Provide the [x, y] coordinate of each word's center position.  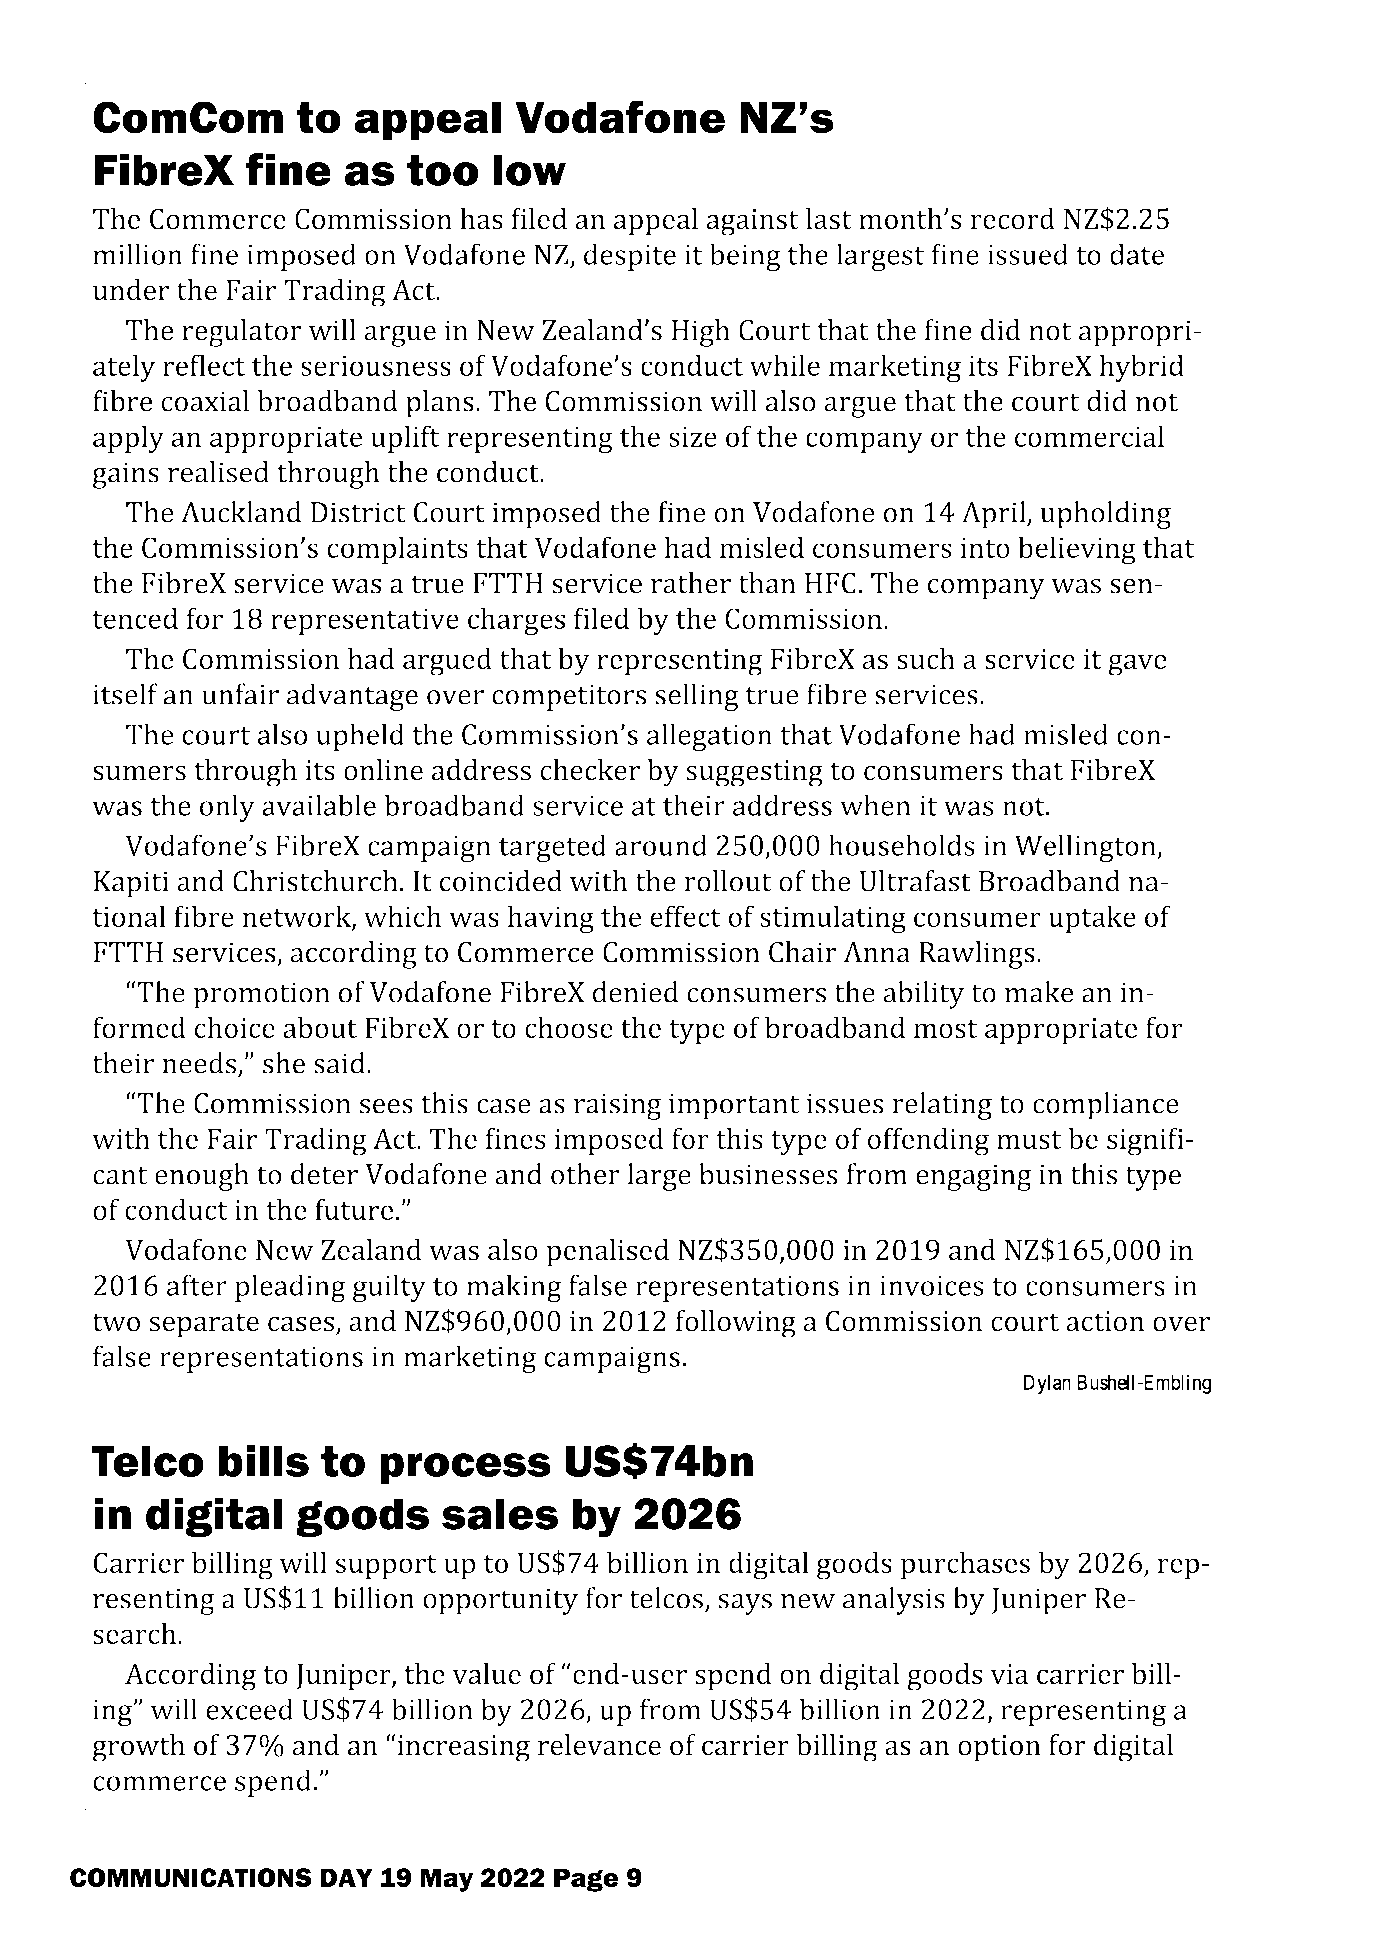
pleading [290, 1288]
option [999, 1748]
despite [630, 257]
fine [288, 169]
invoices [932, 1285]
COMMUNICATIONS [191, 1878]
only [227, 808]
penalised [607, 1253]
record [1012, 218]
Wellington [1086, 848]
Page [586, 1880]
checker [590, 770]
